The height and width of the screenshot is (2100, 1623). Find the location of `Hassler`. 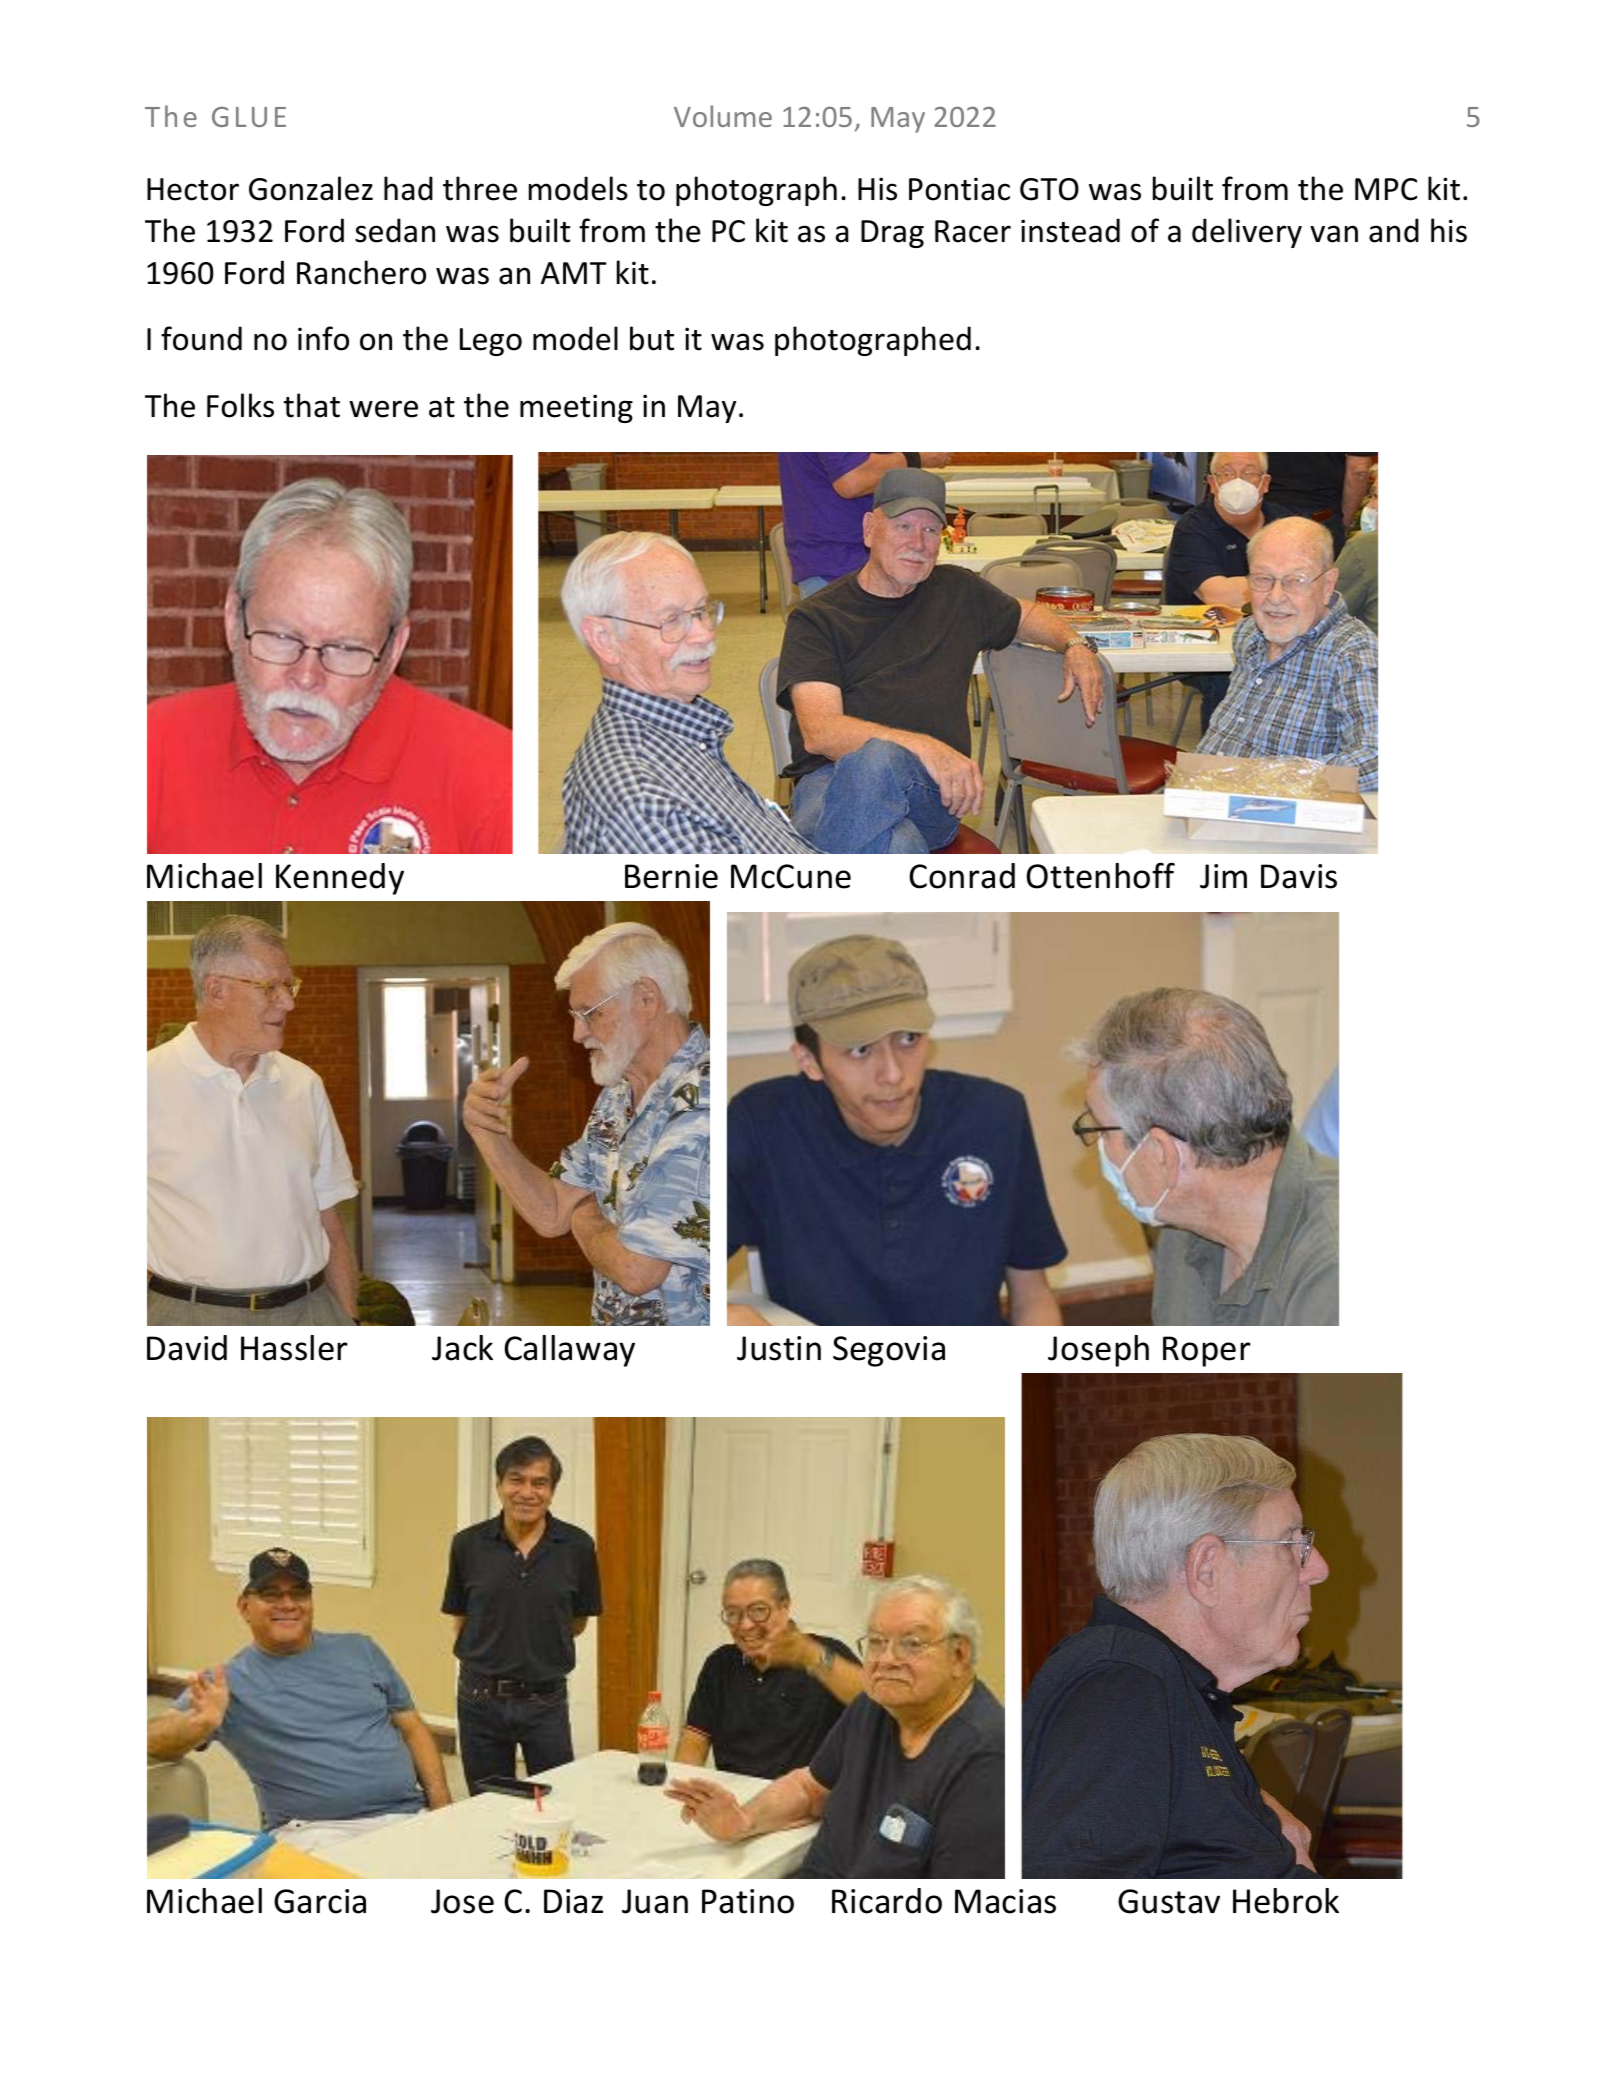

Hassler is located at coordinates (294, 1348).
